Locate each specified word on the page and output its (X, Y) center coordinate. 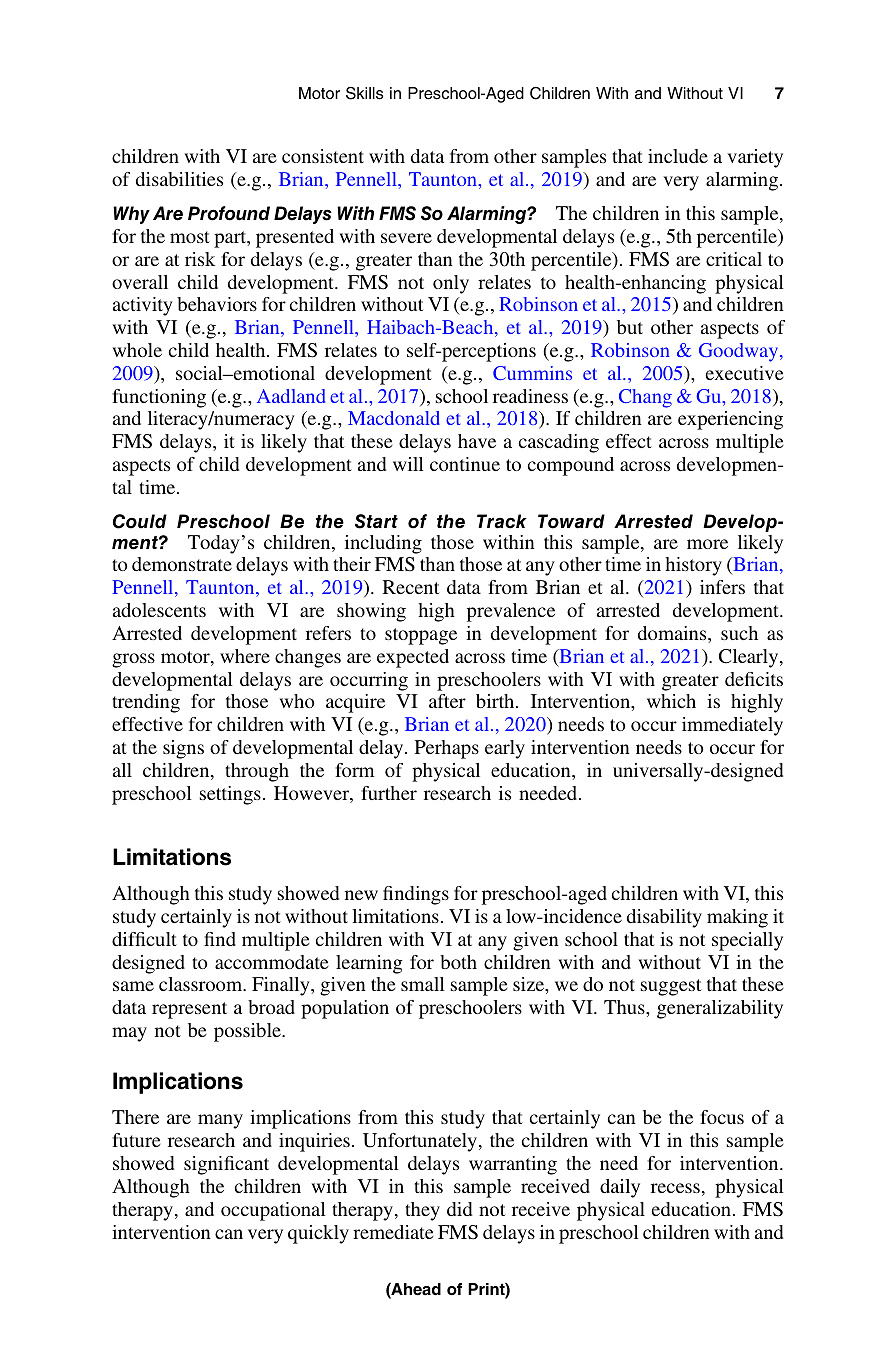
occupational (273, 1211)
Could (140, 521)
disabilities (179, 179)
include (678, 156)
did (459, 1209)
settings (230, 795)
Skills (364, 93)
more (707, 544)
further (389, 793)
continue (465, 464)
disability (664, 918)
